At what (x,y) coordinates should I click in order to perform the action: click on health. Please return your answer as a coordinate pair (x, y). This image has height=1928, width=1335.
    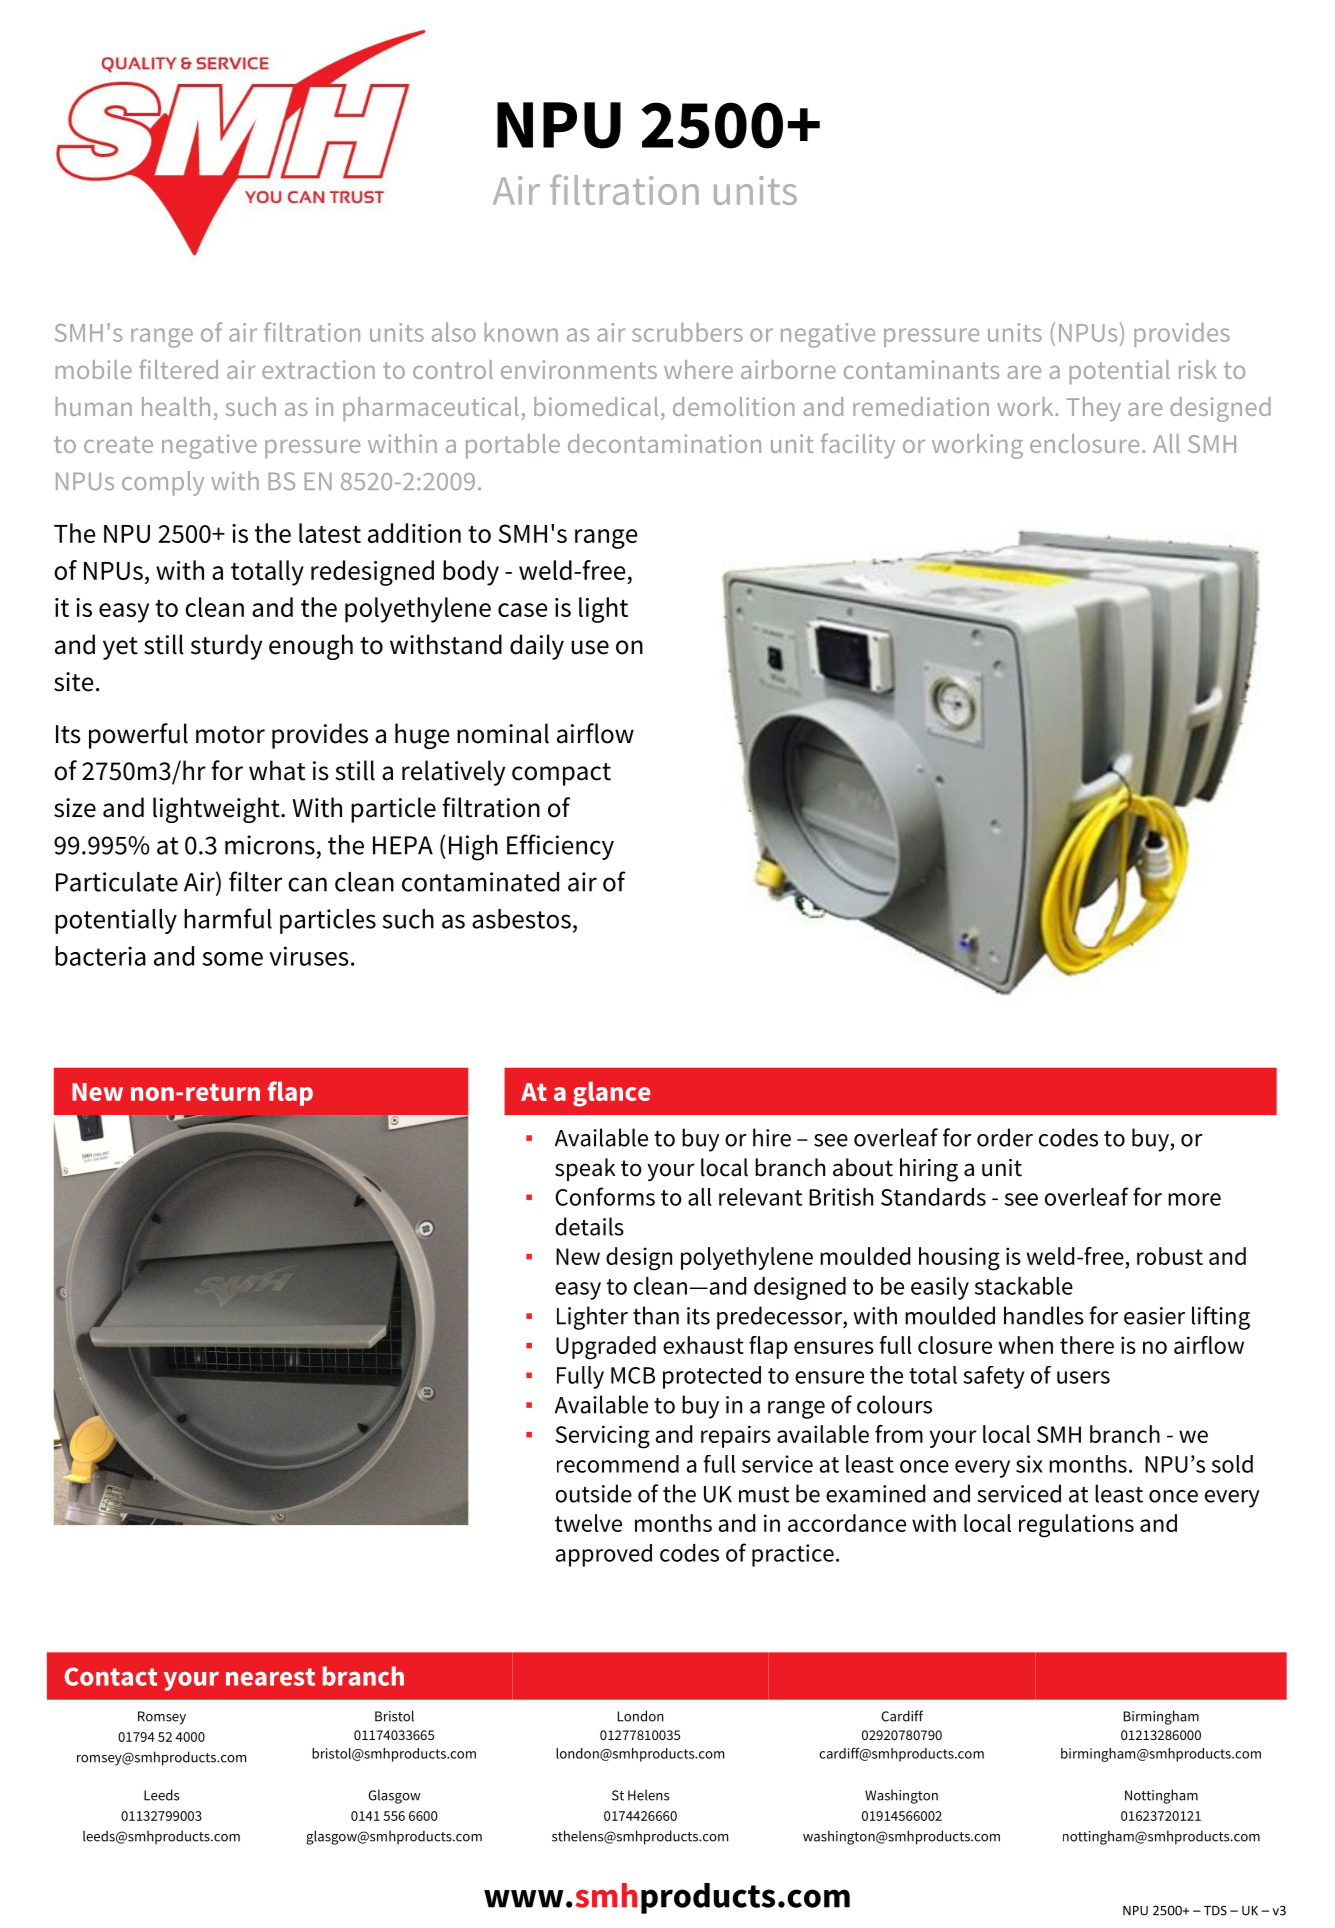
    Looking at the image, I should click on (176, 406).
